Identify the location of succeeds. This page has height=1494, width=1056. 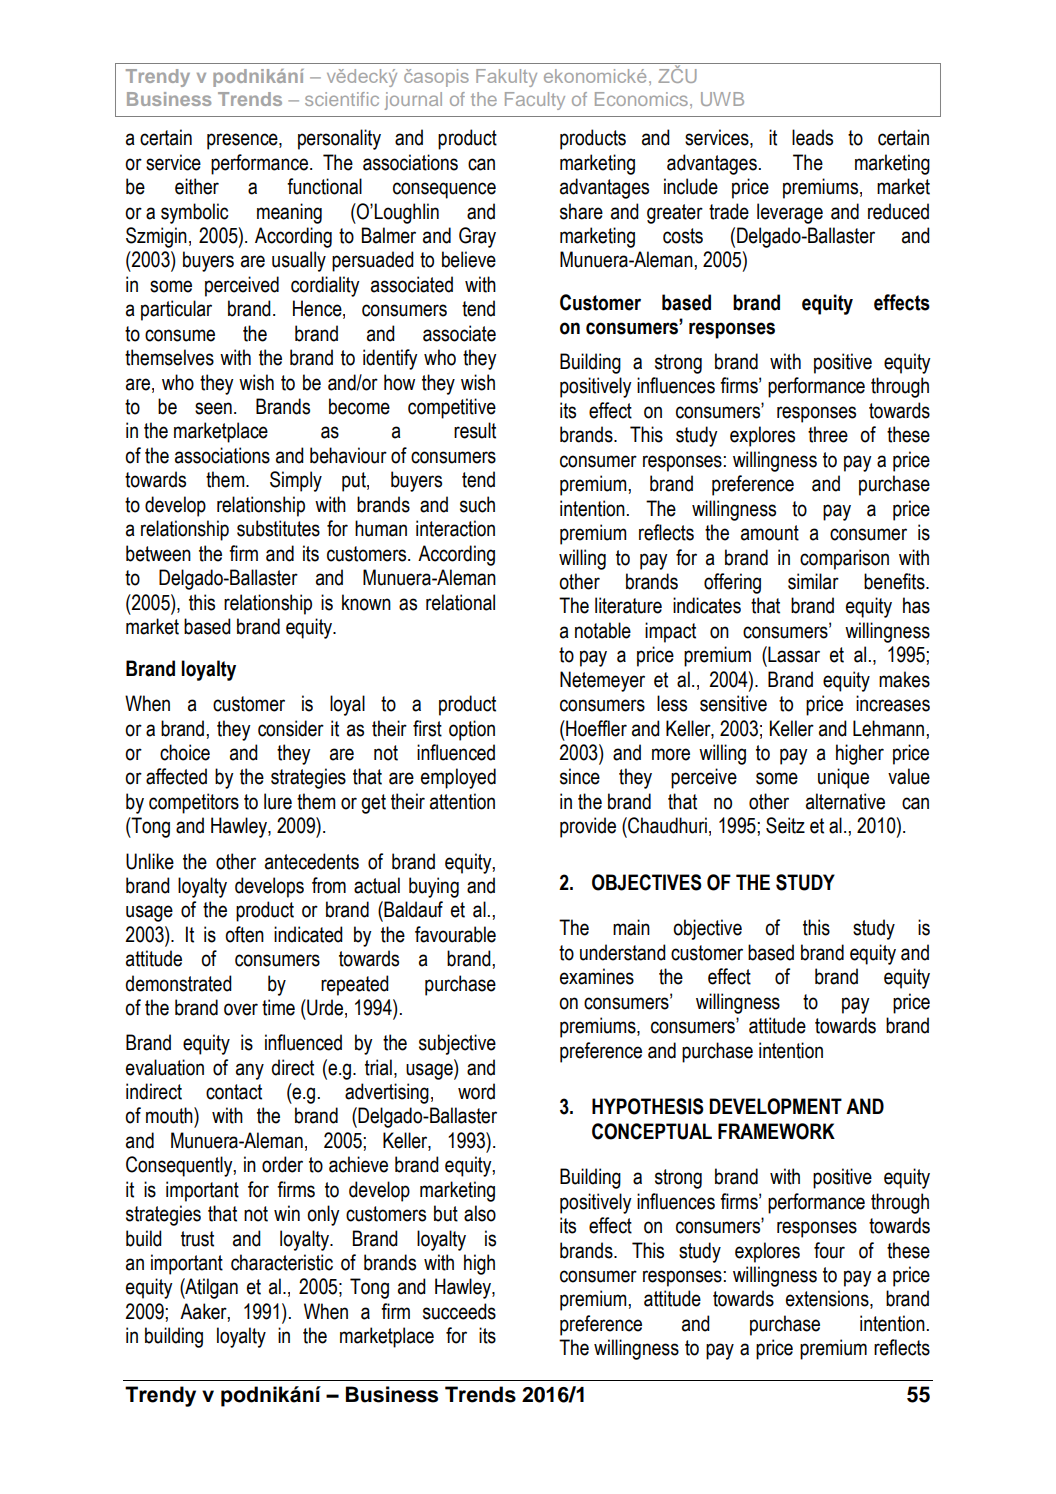
(459, 1311).
